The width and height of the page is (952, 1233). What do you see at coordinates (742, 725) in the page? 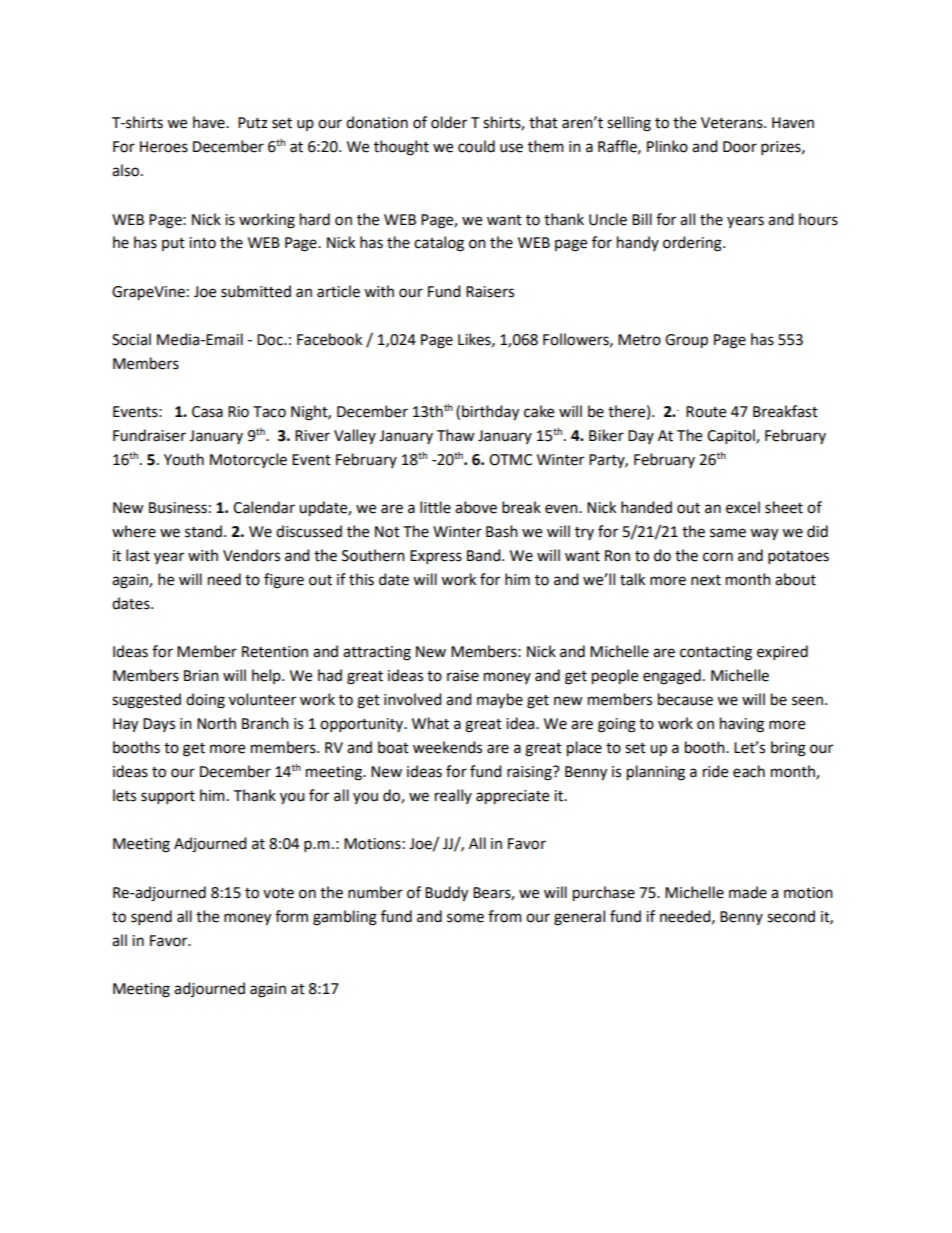
I see `having` at bounding box center [742, 725].
